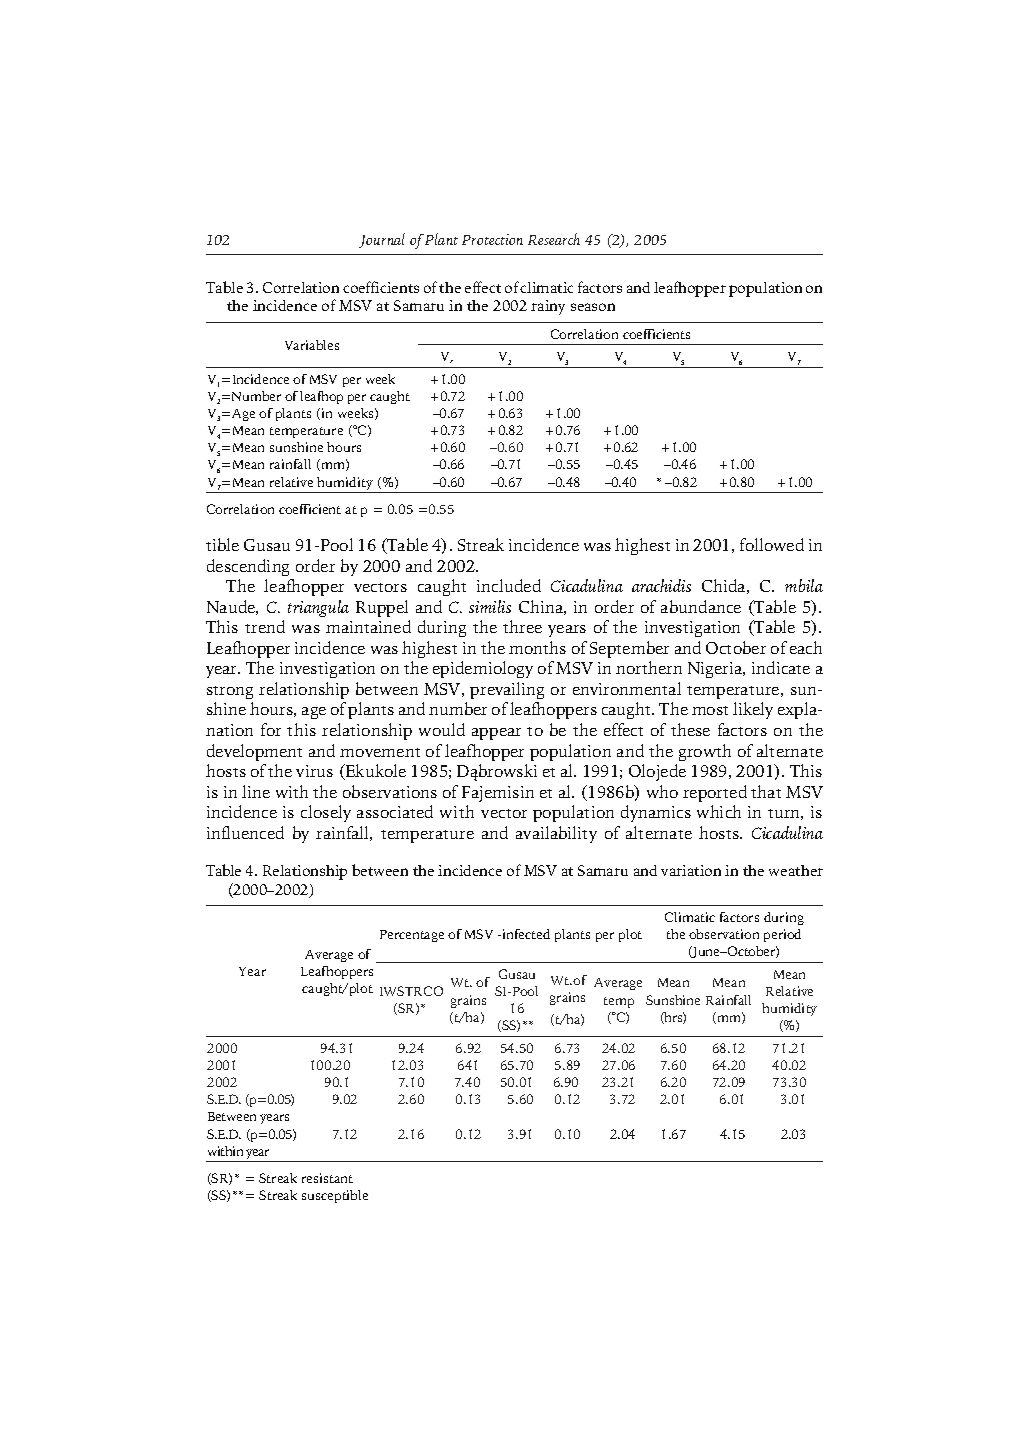 The width and height of the screenshot is (1020, 1443). Describe the element at coordinates (382, 240) in the screenshot. I see `Journal` at that location.
